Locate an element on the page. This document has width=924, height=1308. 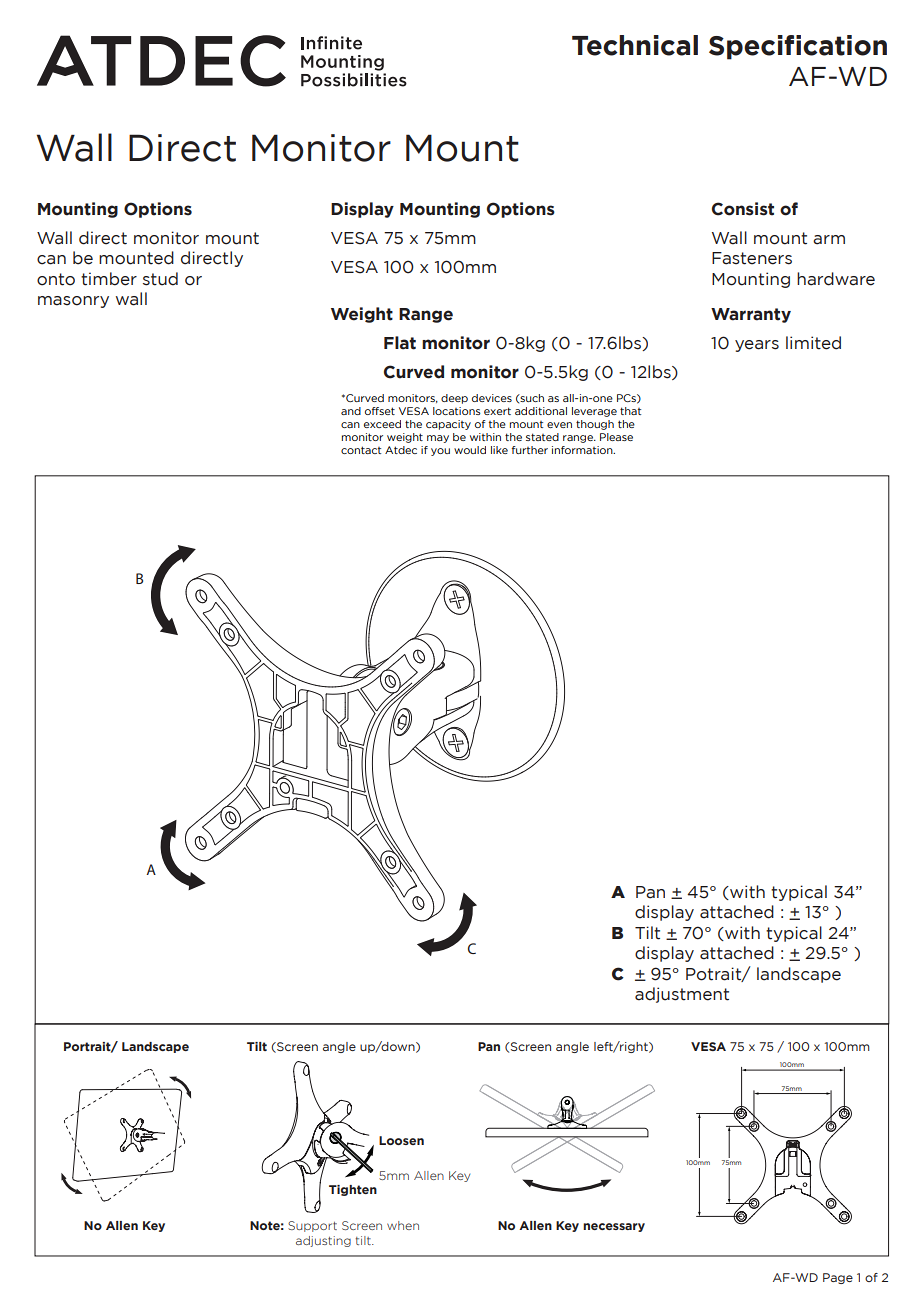
stud is located at coordinates (160, 279).
